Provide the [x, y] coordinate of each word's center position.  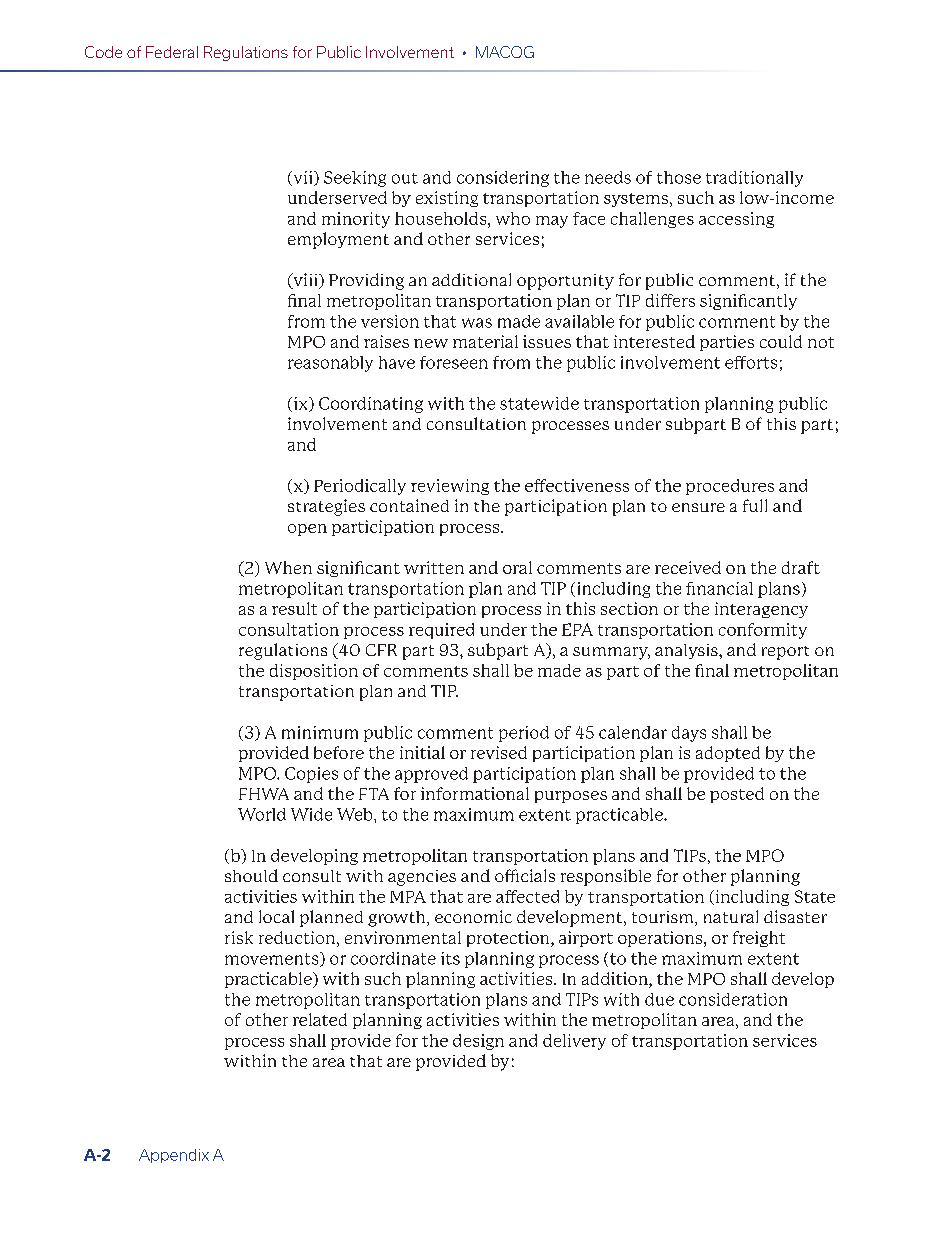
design [478, 1042]
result [294, 608]
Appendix [174, 1156]
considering [503, 179]
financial [719, 588]
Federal [172, 52]
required [441, 631]
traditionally [754, 179]
